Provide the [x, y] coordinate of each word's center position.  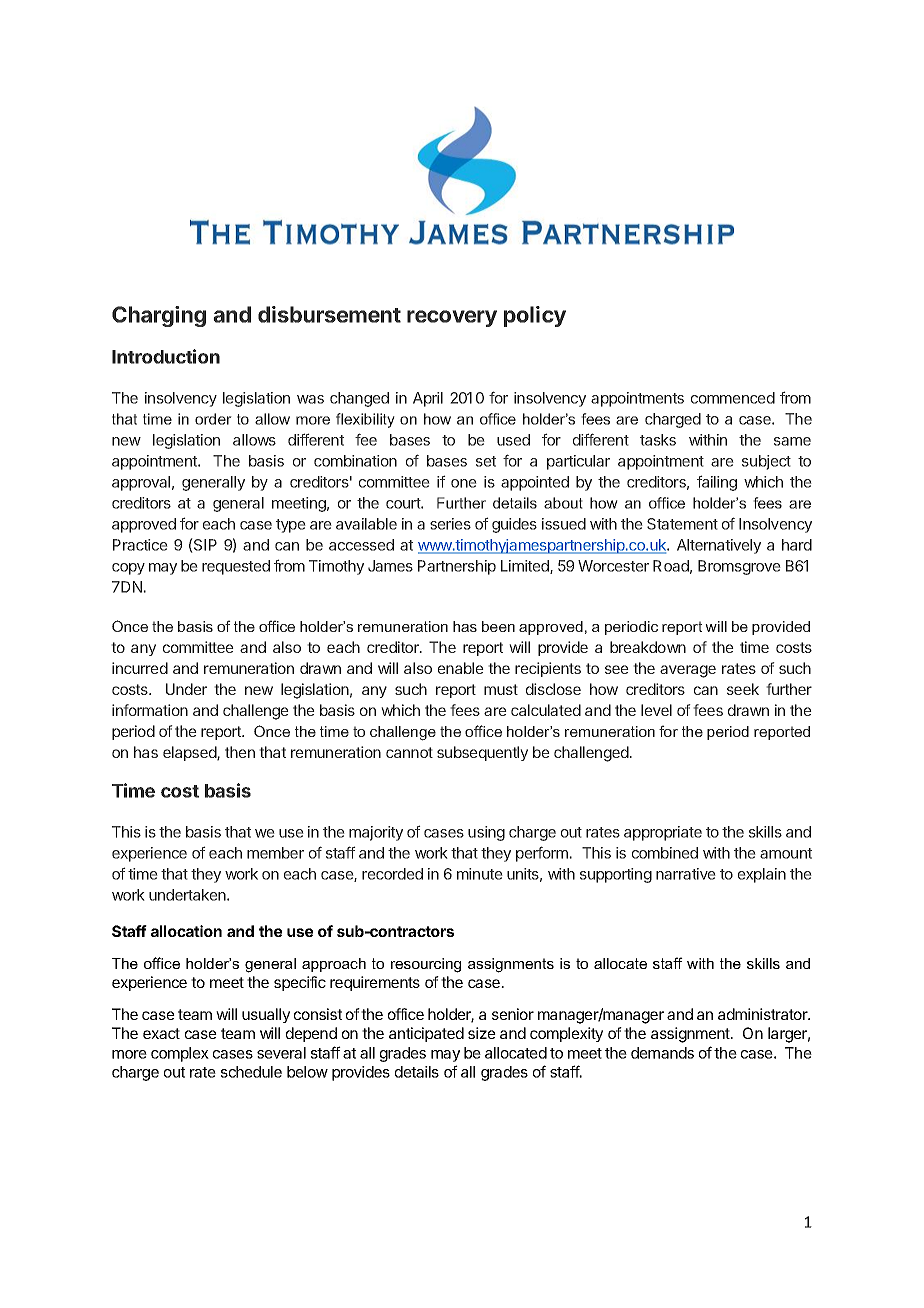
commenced [733, 398]
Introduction [166, 356]
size [482, 1033]
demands [662, 1053]
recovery [452, 318]
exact [161, 1033]
